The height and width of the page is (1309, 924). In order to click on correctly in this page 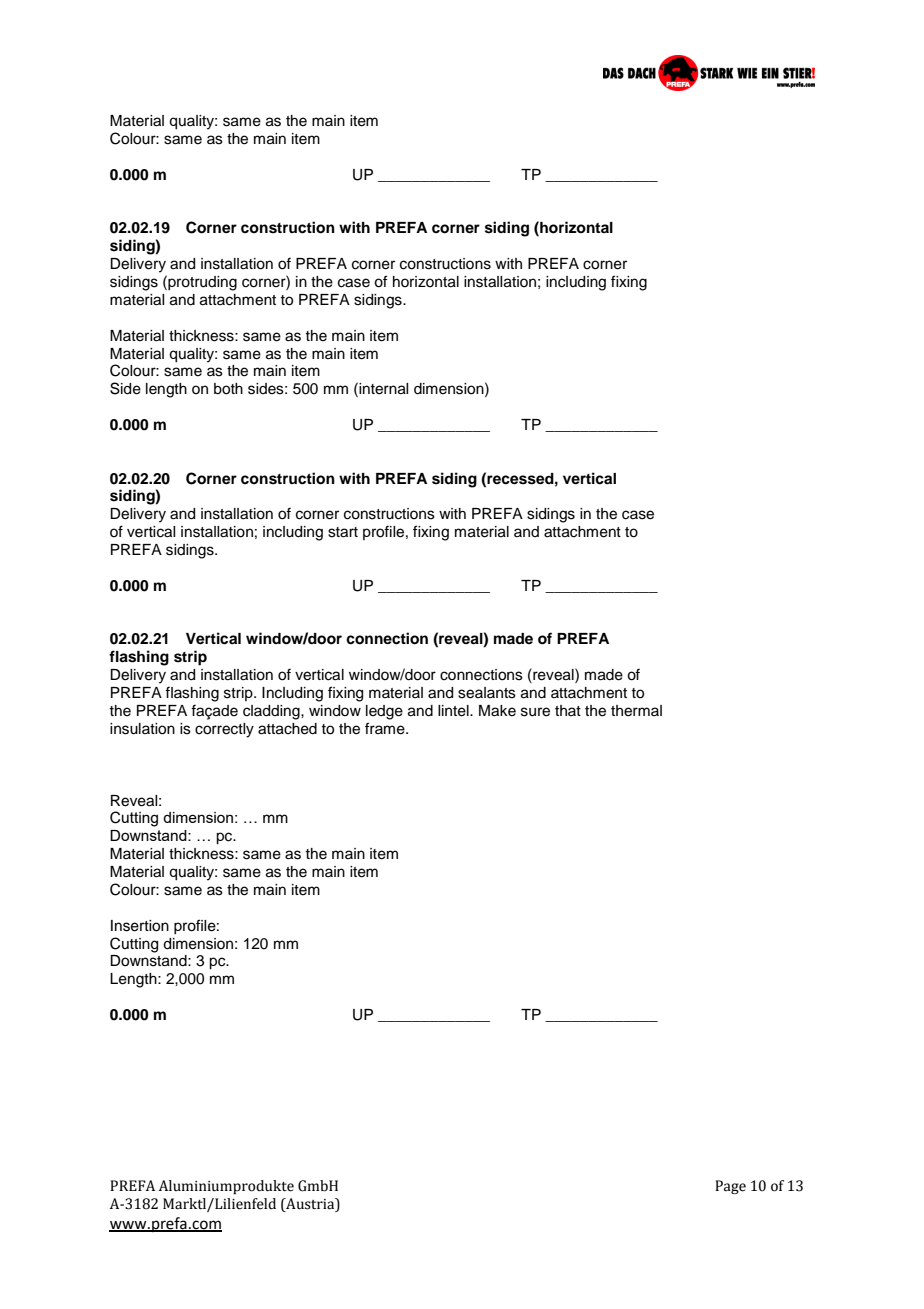, I will do `click(224, 730)`.
